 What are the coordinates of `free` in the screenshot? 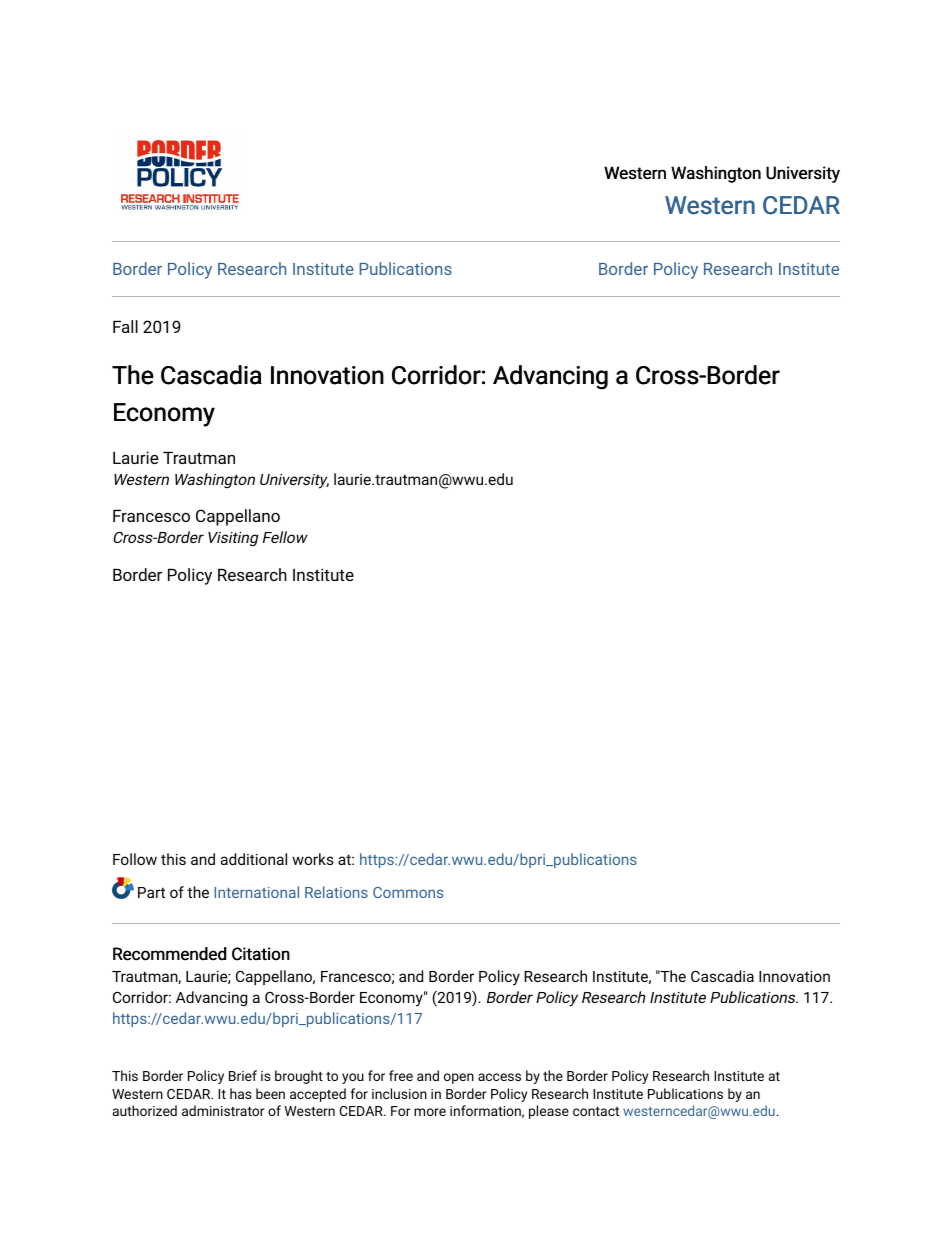 It's located at (401, 1075).
